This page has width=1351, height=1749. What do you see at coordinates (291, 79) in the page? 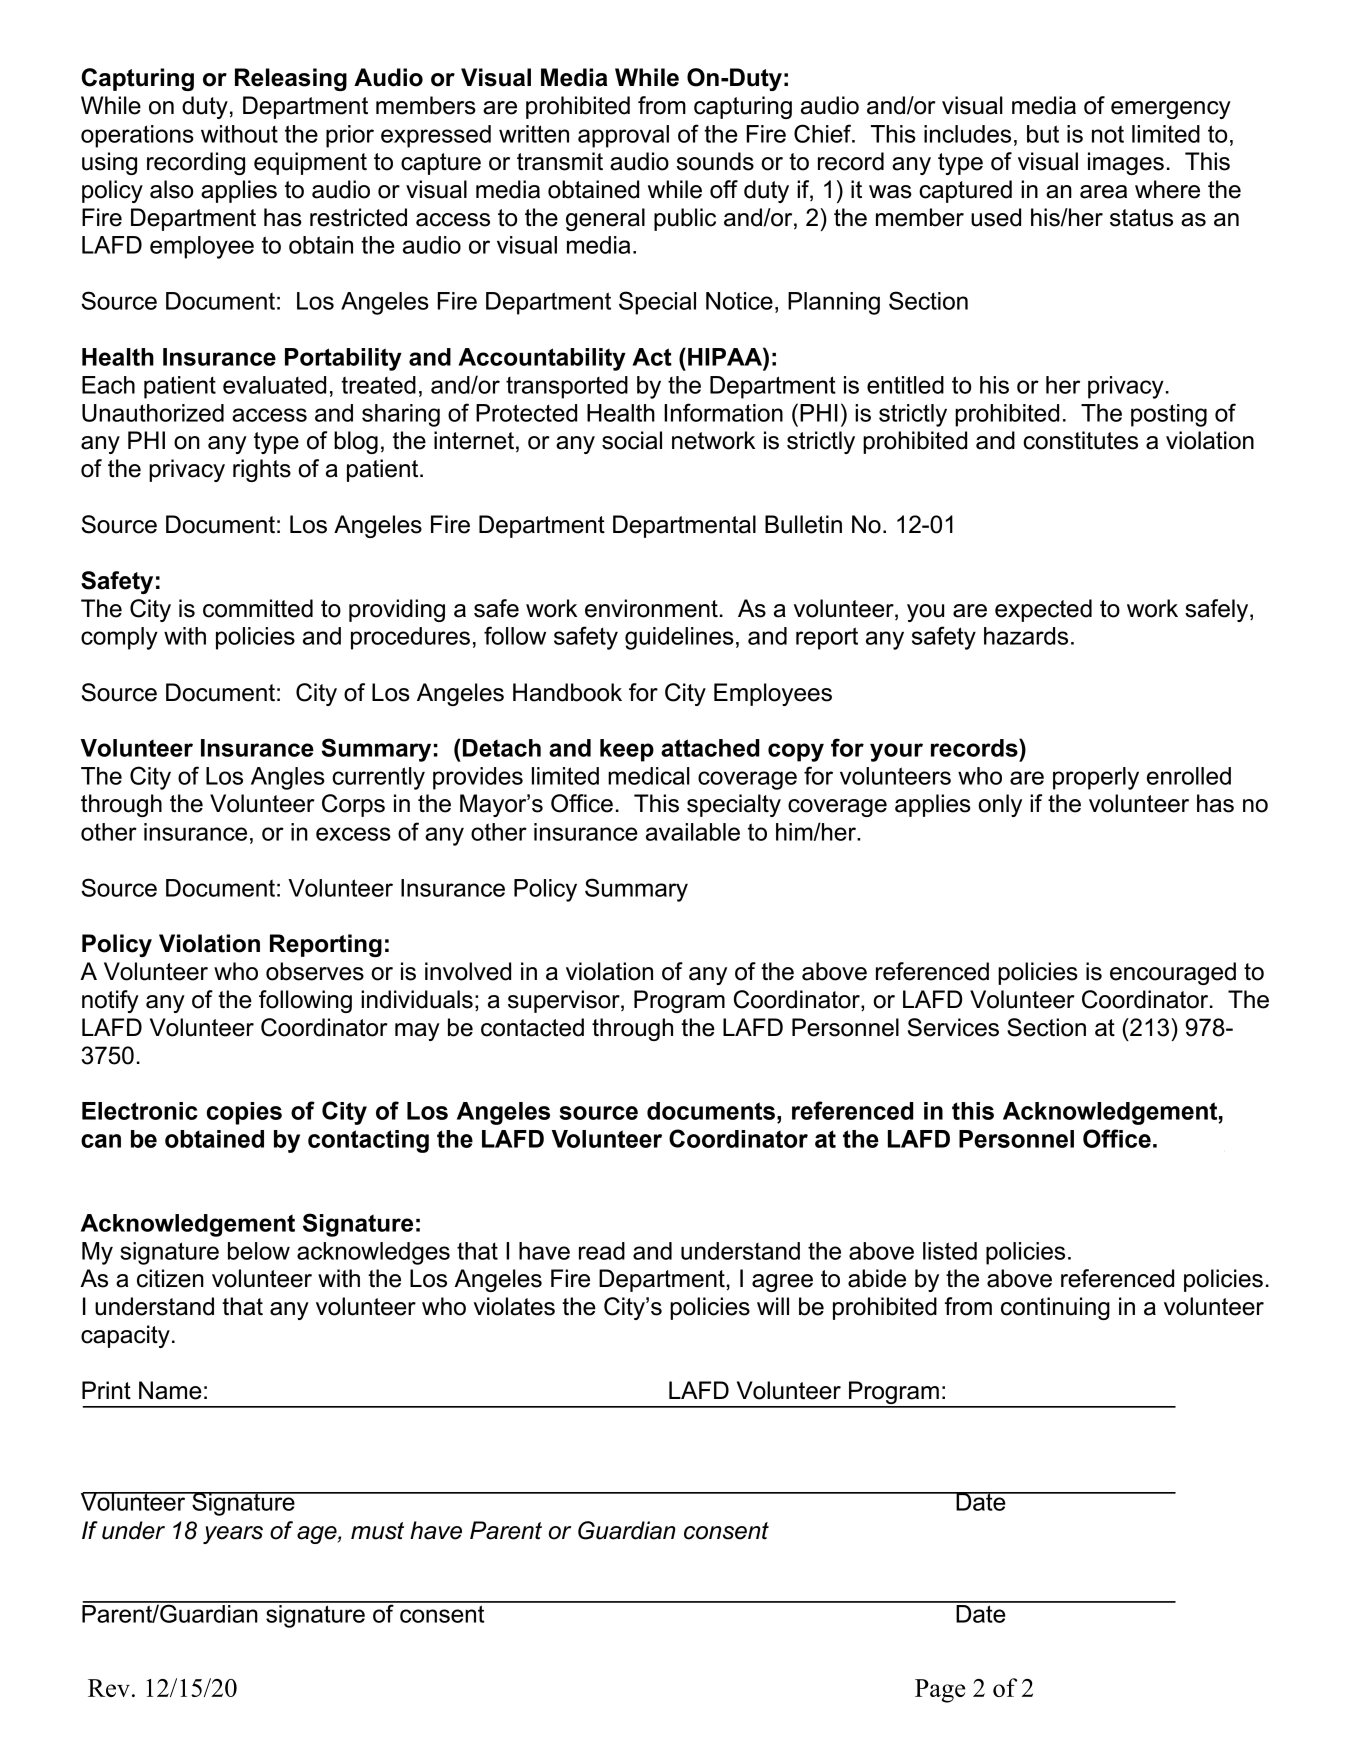
I see `Releasing` at bounding box center [291, 79].
